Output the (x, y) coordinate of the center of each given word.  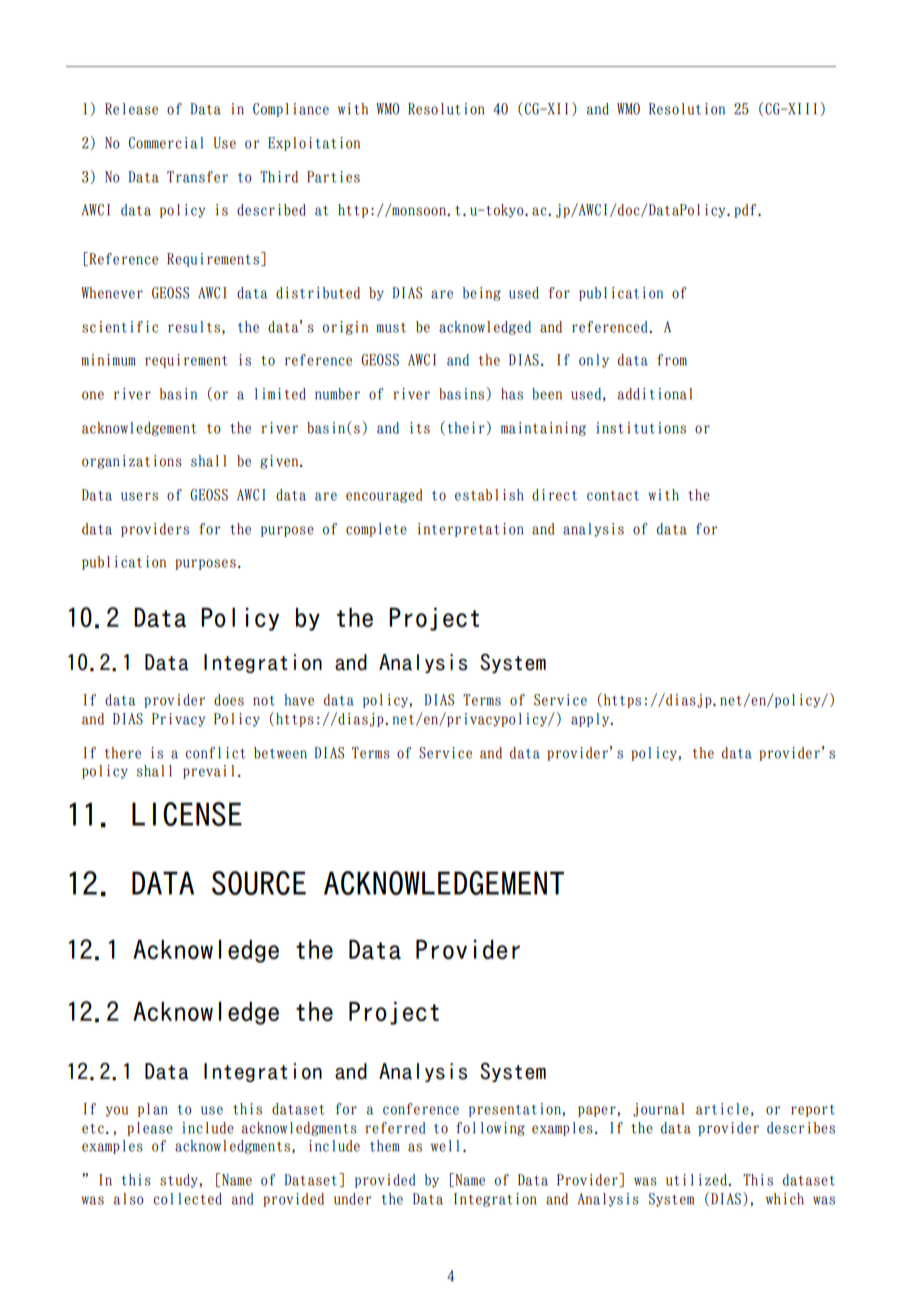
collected (187, 1199)
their (467, 427)
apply (591, 720)
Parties (333, 177)
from (672, 360)
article (722, 1109)
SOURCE (259, 883)
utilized (697, 1180)
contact (613, 496)
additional (655, 394)
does (229, 700)
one (93, 395)
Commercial (166, 143)
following (490, 1129)
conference (421, 1109)
